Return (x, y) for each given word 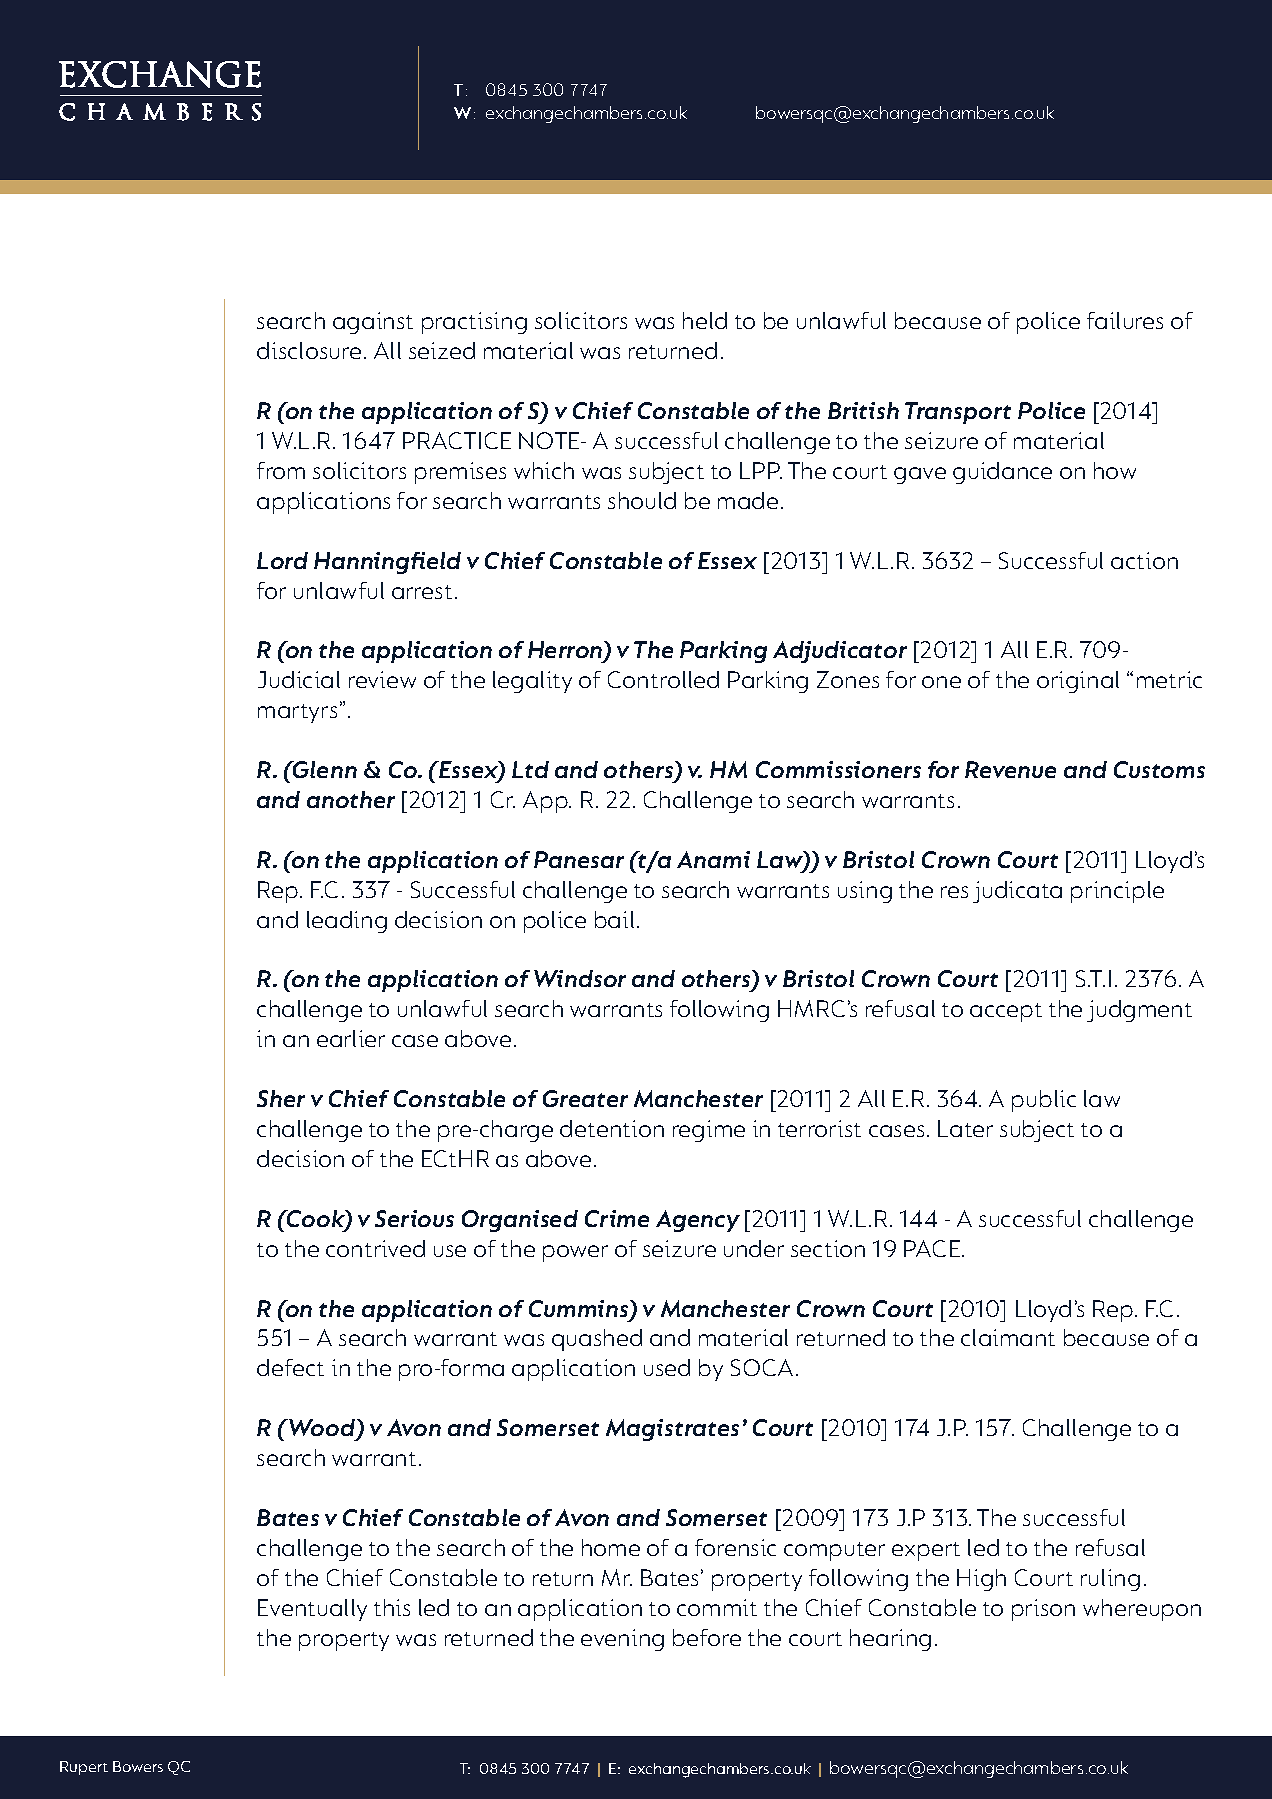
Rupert (84, 1768)
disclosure (309, 350)
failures (1125, 320)
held (705, 320)
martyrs (297, 713)
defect (290, 1367)
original (1078, 682)
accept (1006, 1012)
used (667, 1367)
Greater (585, 1098)
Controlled (663, 679)
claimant (1008, 1337)
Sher (281, 1098)
